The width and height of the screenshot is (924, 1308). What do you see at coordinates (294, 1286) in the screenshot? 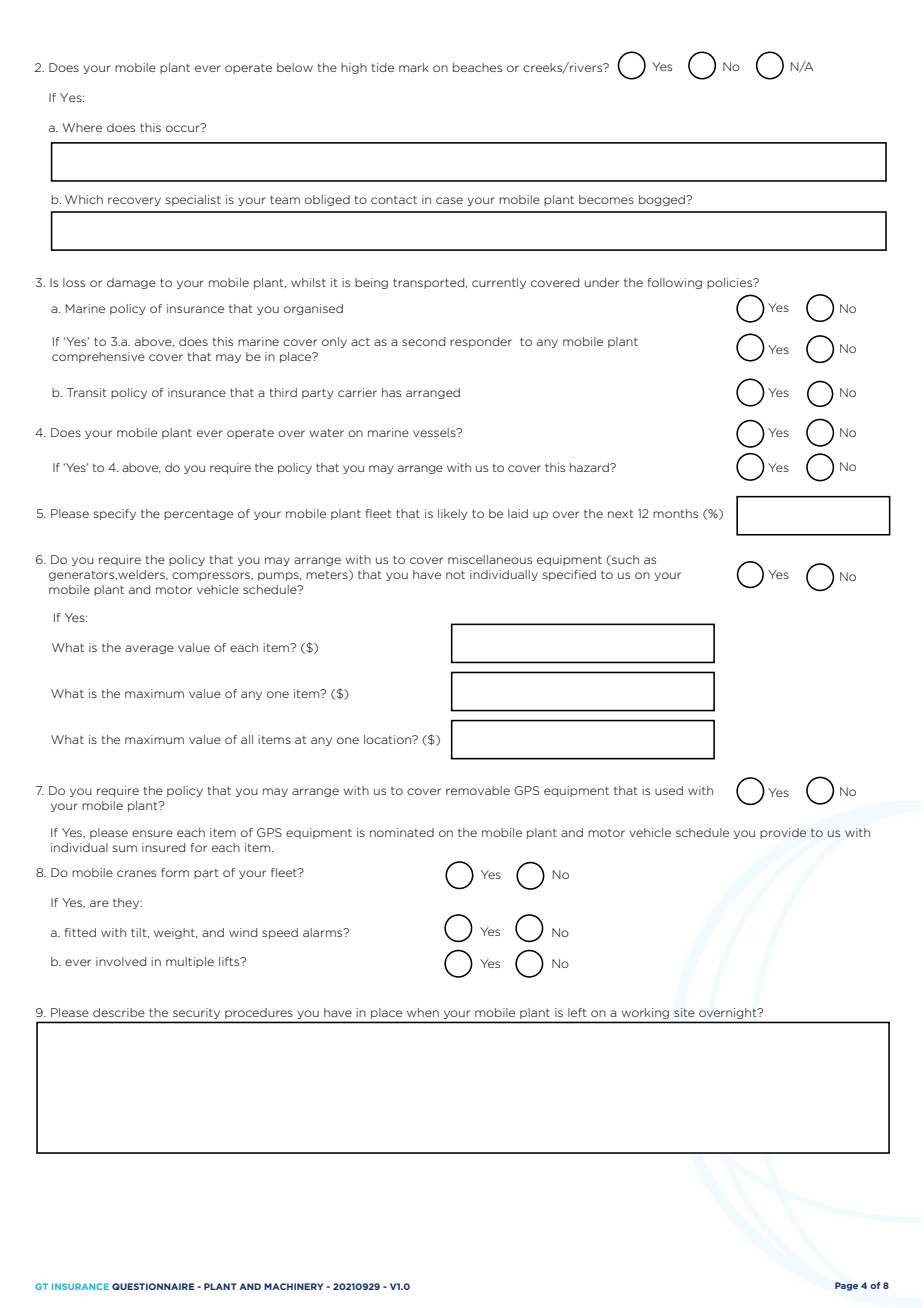
I see `MACHINERY` at bounding box center [294, 1286].
